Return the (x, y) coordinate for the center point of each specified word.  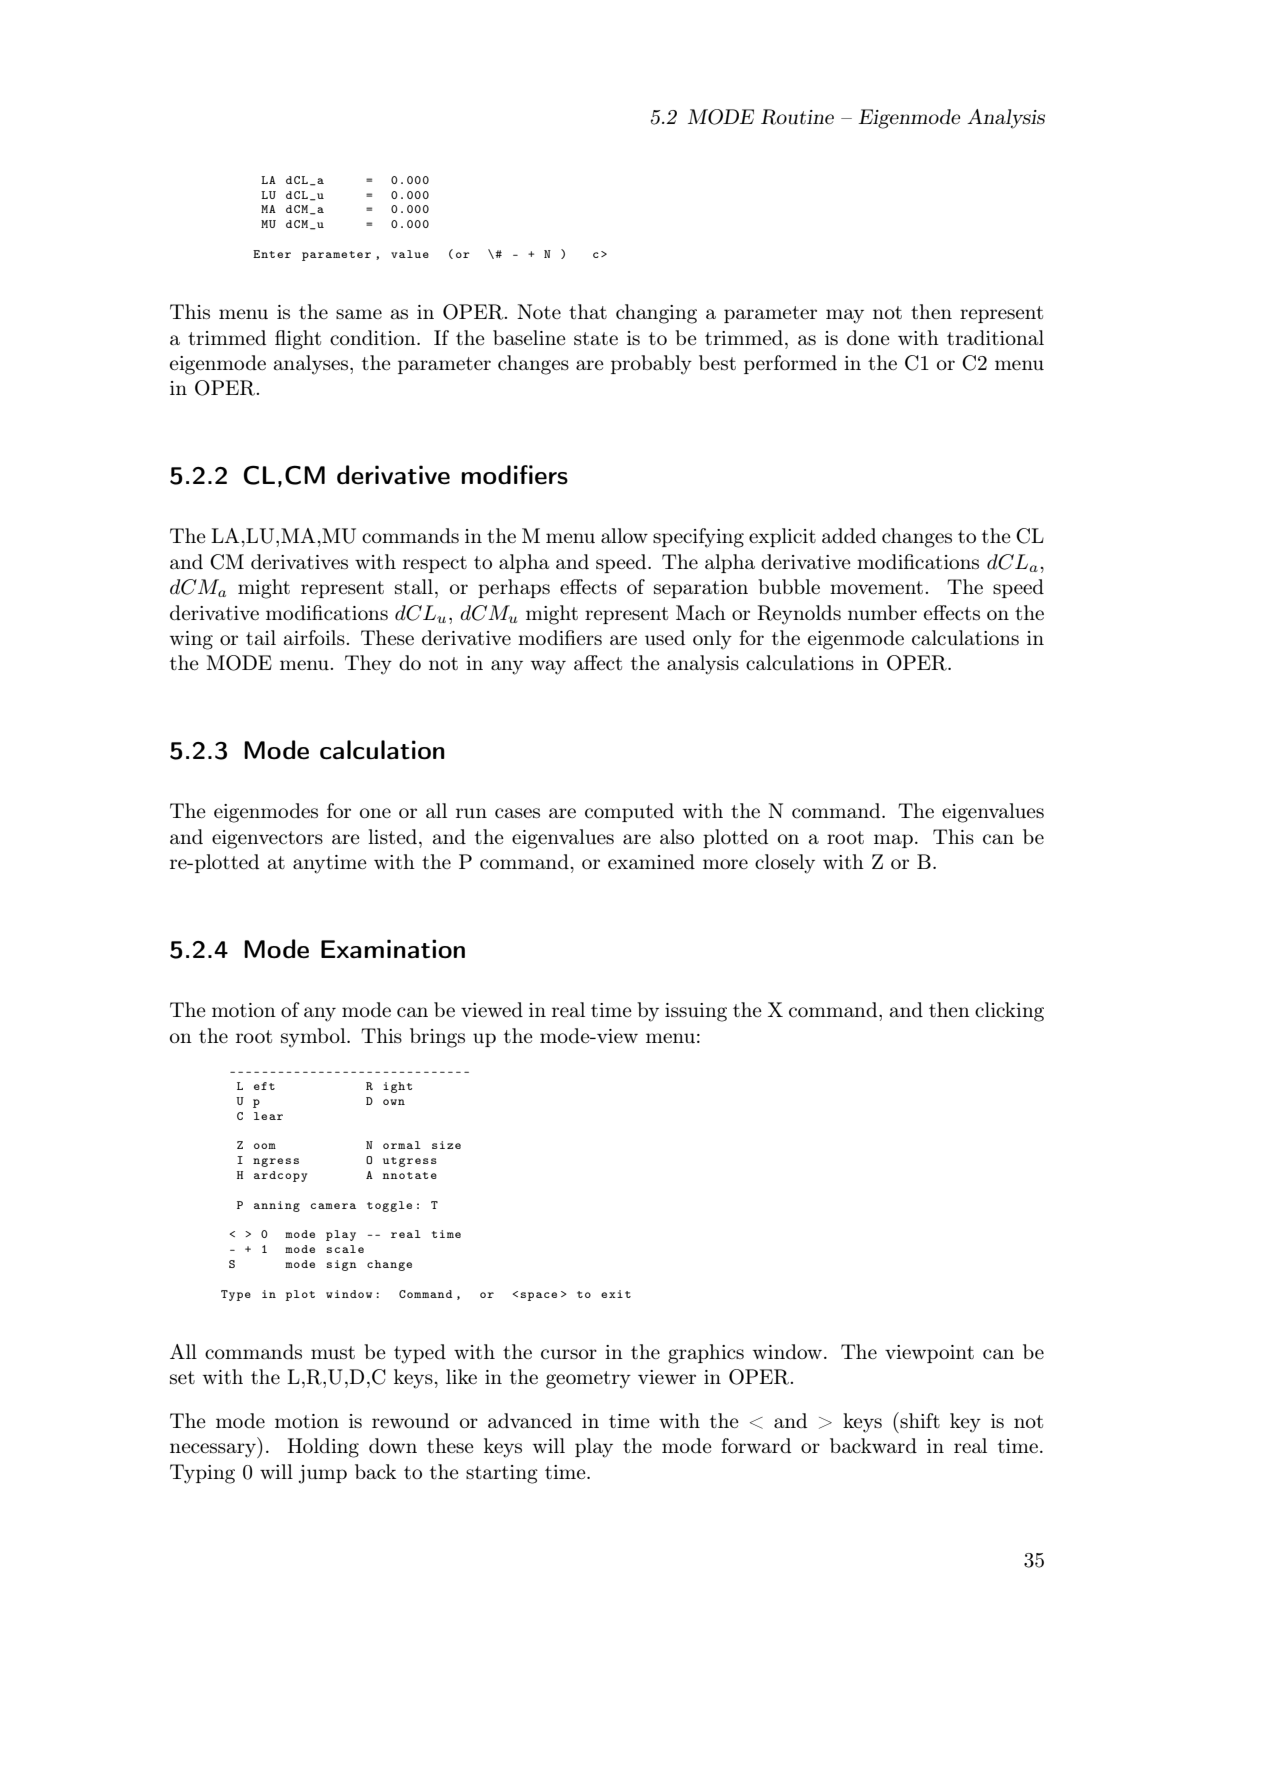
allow (624, 535)
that (588, 311)
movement (876, 587)
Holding (323, 1448)
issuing (696, 1012)
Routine (797, 117)
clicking (1009, 1012)
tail (261, 637)
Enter (272, 254)
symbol (314, 1038)
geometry (588, 1380)
